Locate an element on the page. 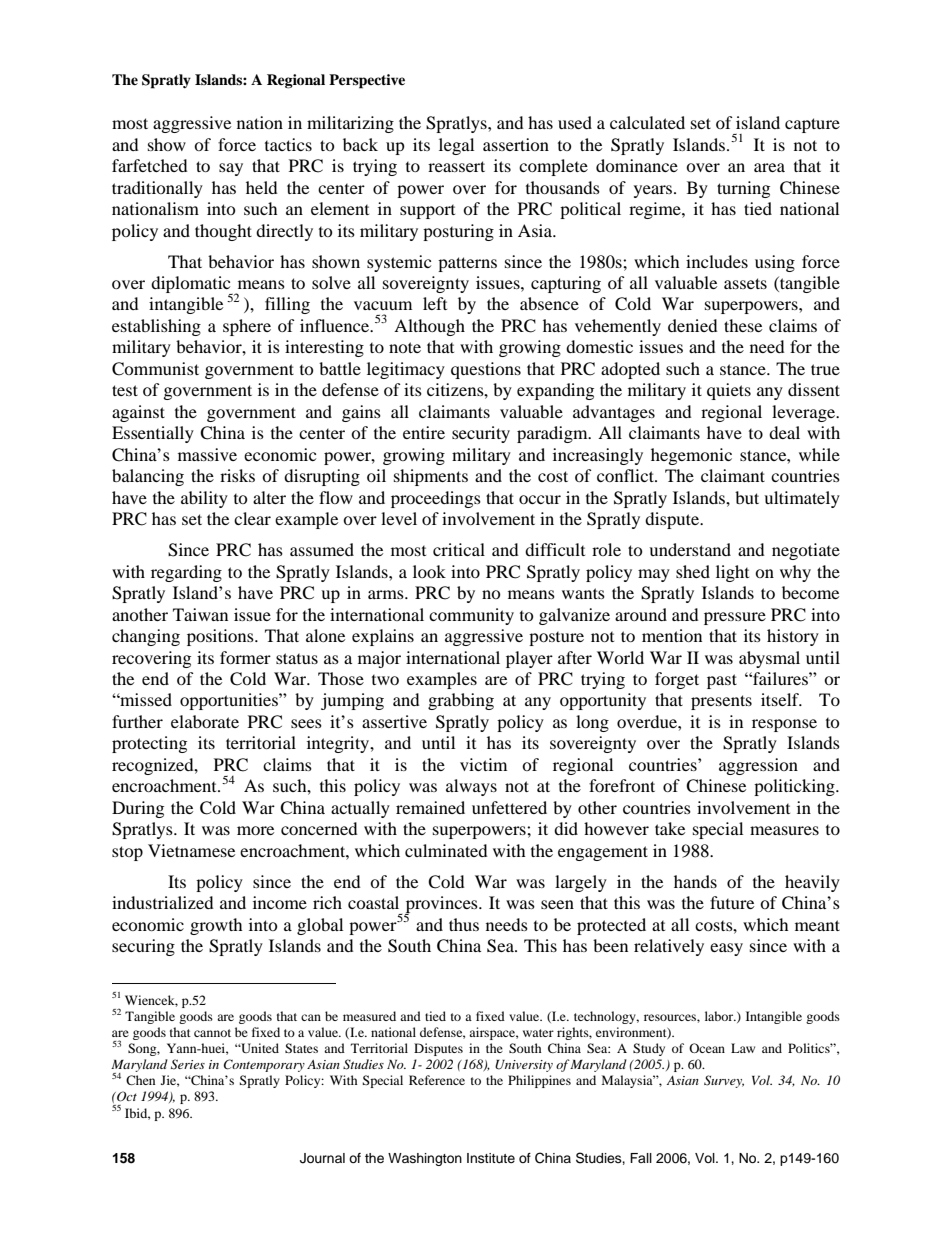  quiets is located at coordinates (729, 391).
